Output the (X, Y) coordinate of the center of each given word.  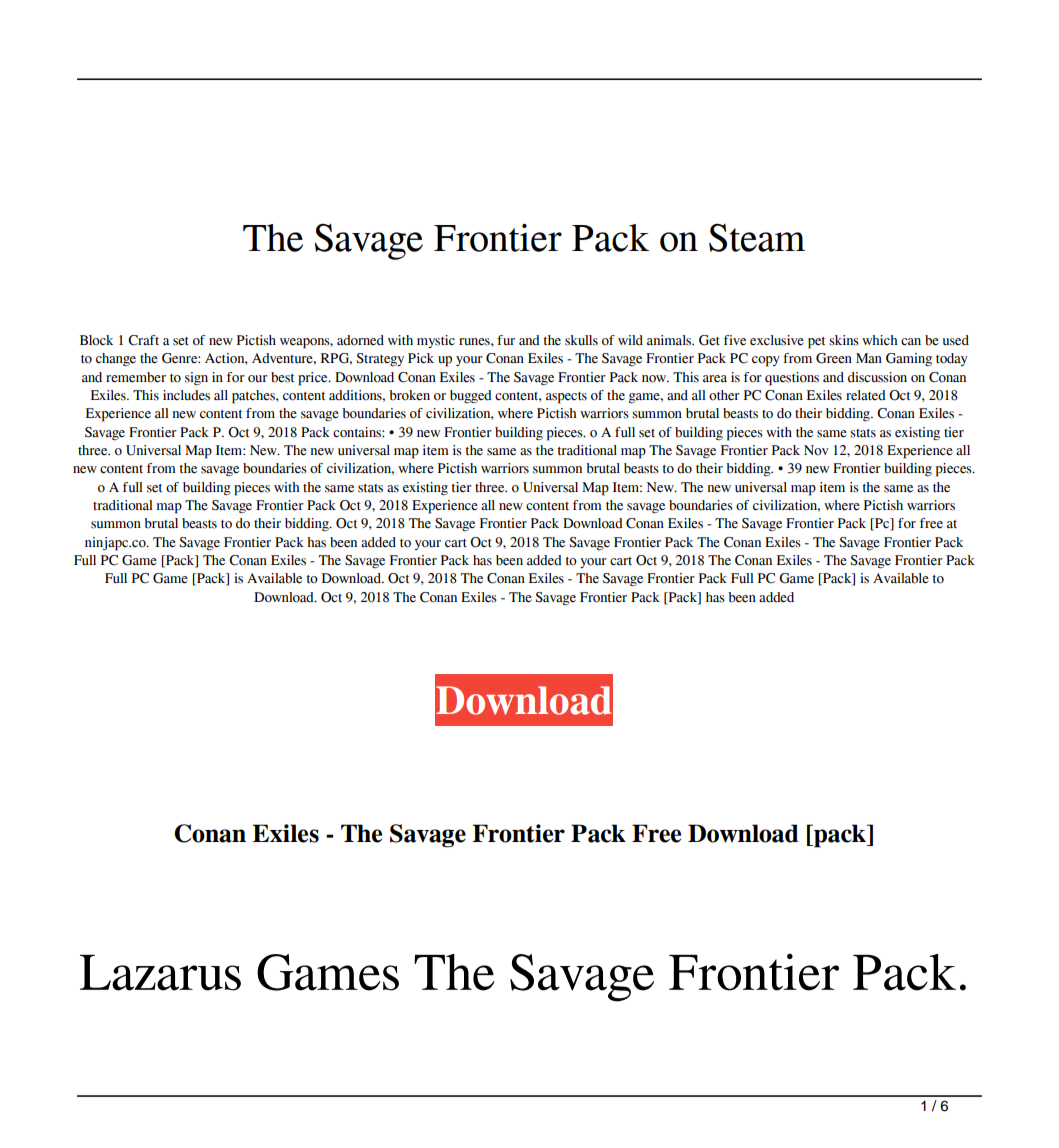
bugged (471, 397)
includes (186, 395)
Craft (143, 340)
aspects (566, 398)
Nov (816, 450)
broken (409, 395)
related (866, 395)
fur (506, 340)
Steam (757, 237)
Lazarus (160, 973)
